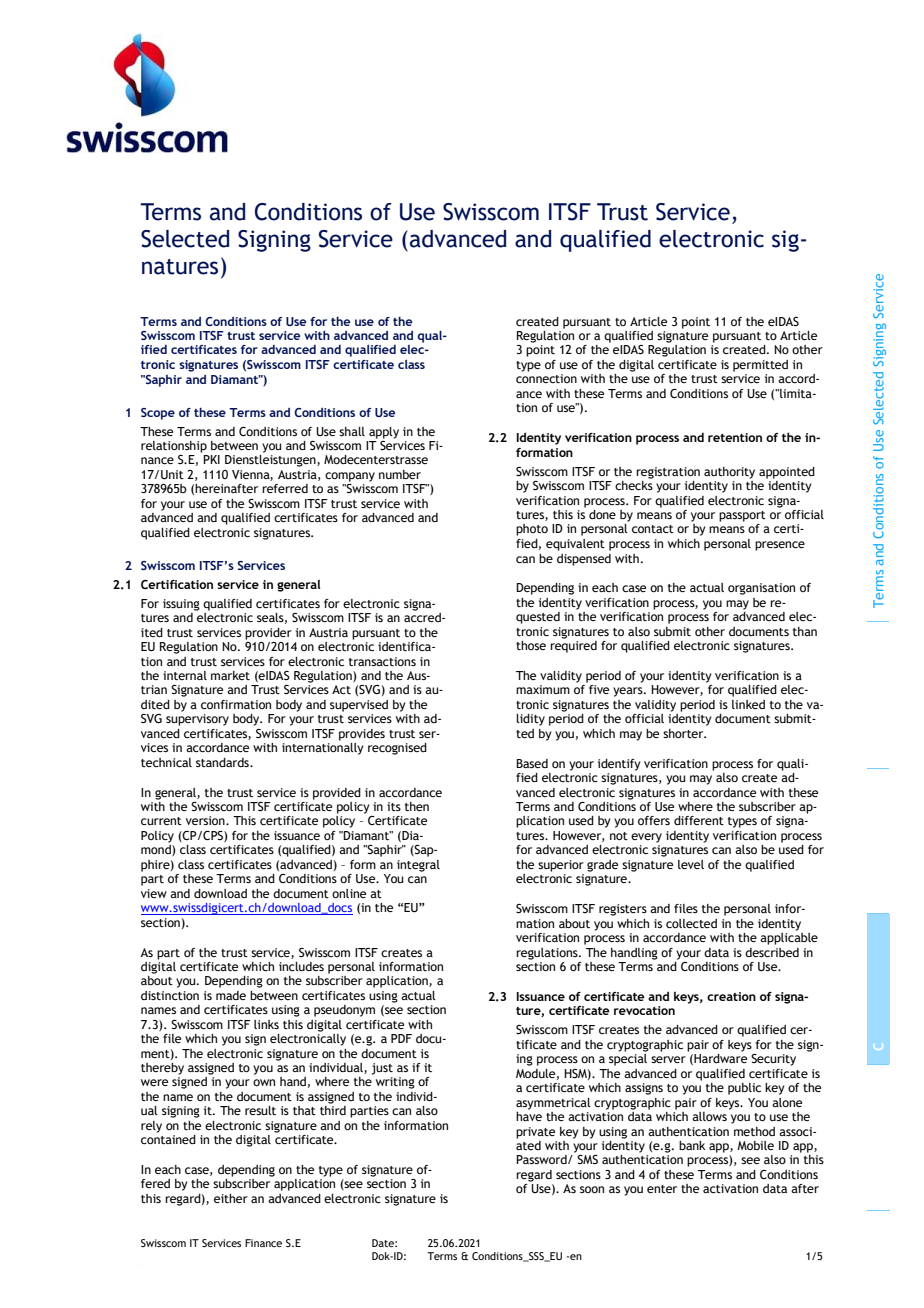  I want to click on Mobile, so click(755, 1145).
